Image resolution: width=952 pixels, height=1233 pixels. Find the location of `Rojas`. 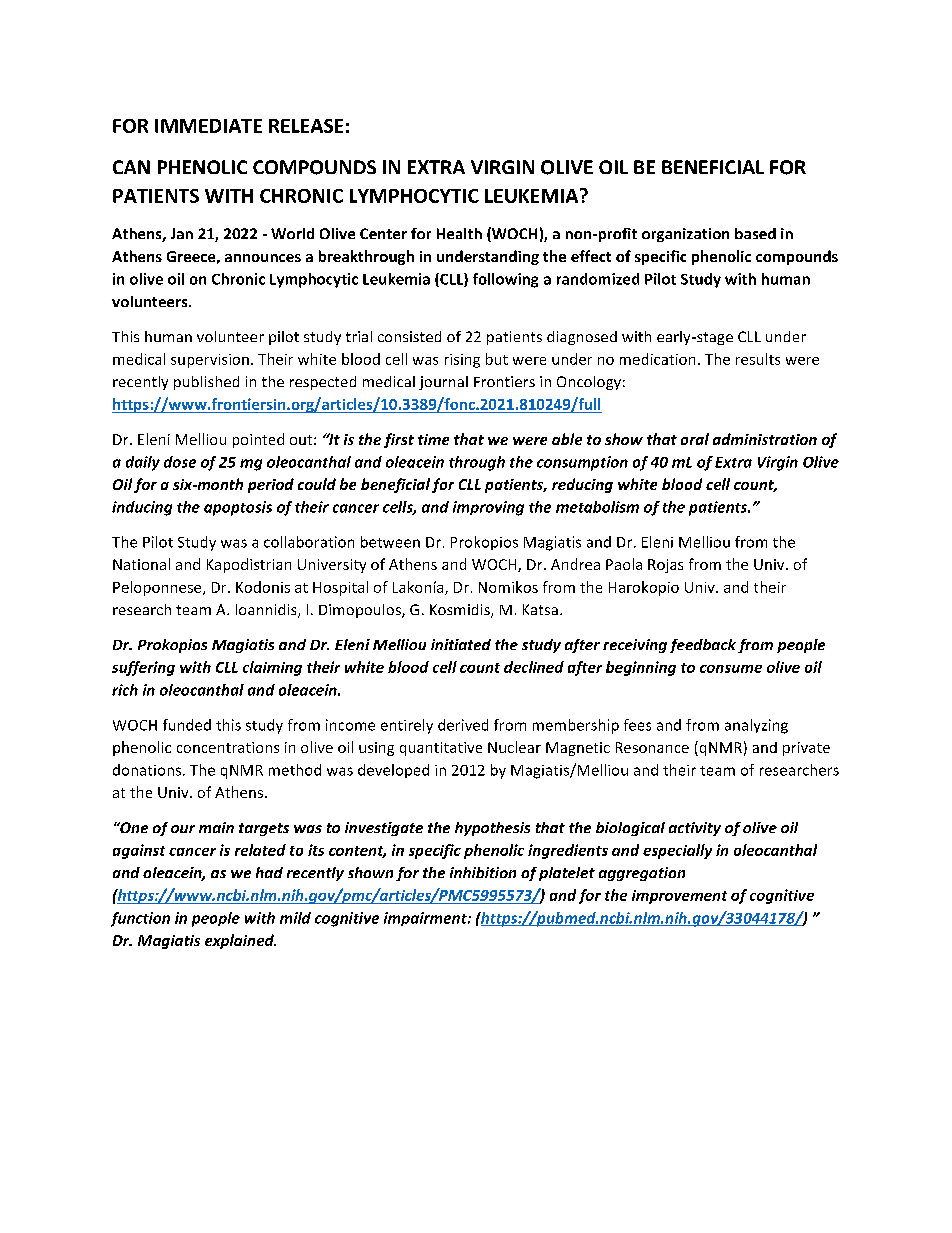

Rojas is located at coordinates (665, 566).
